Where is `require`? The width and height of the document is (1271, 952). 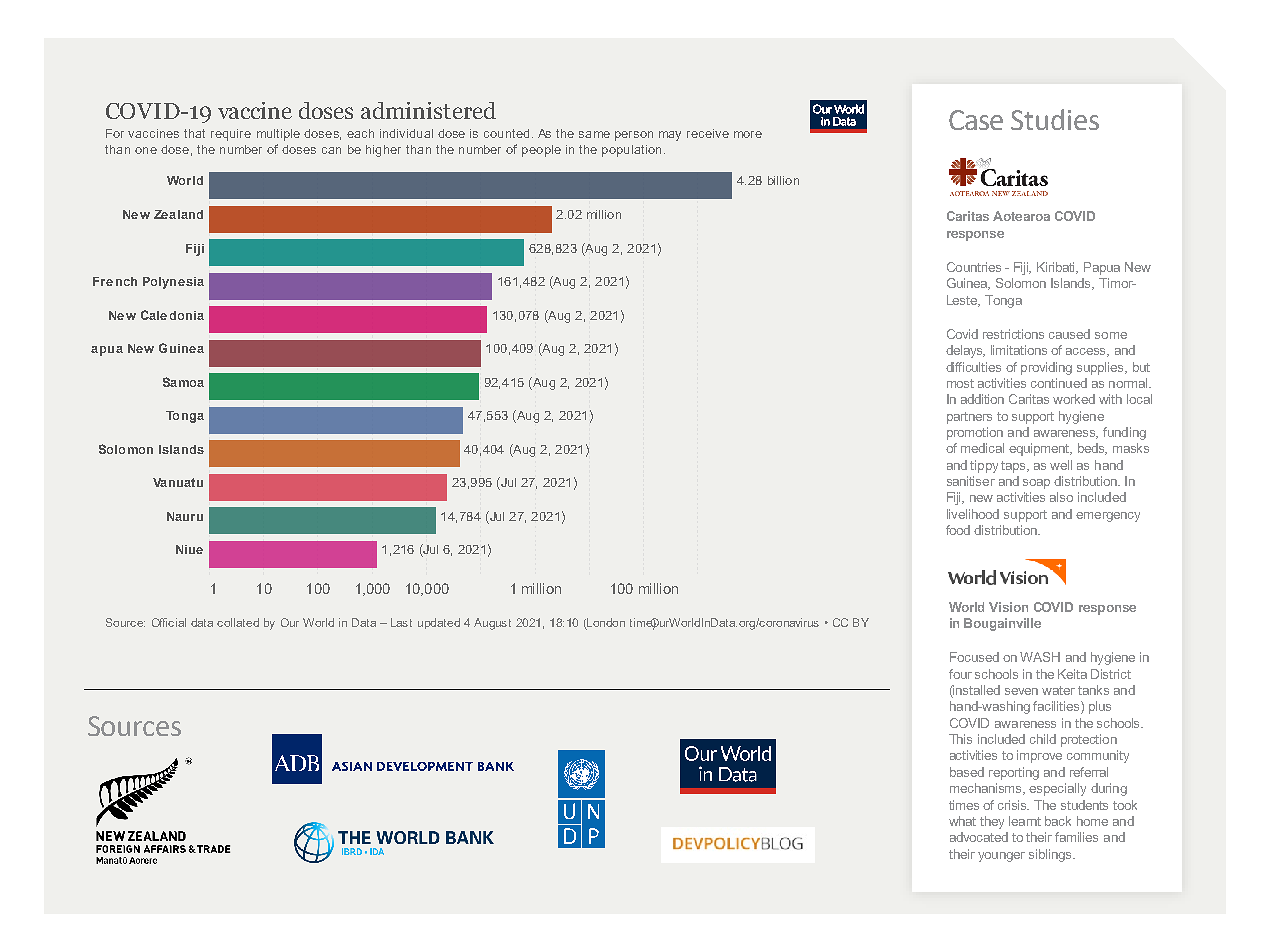
require is located at coordinates (231, 135).
